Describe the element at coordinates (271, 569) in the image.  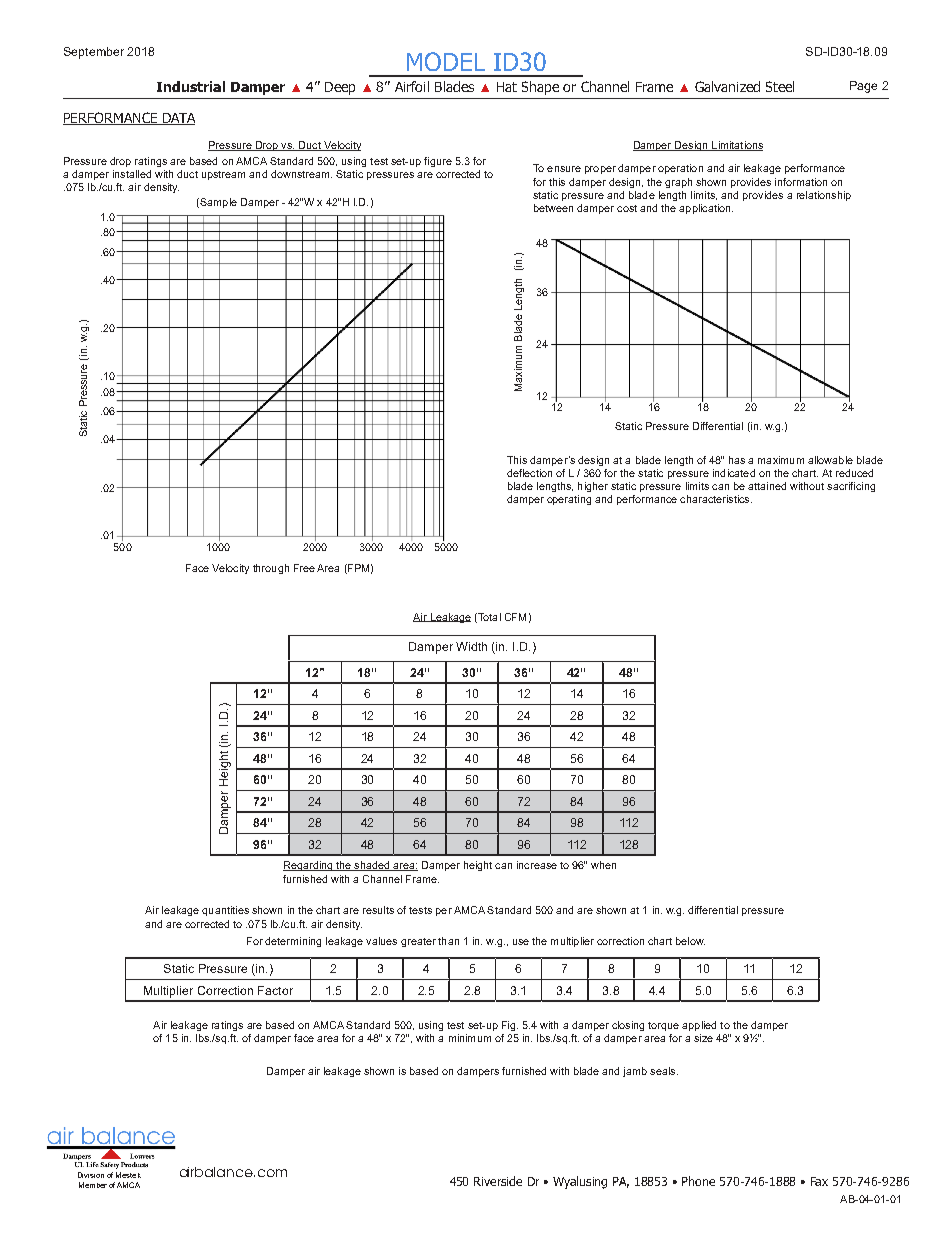
I see `through` at that location.
